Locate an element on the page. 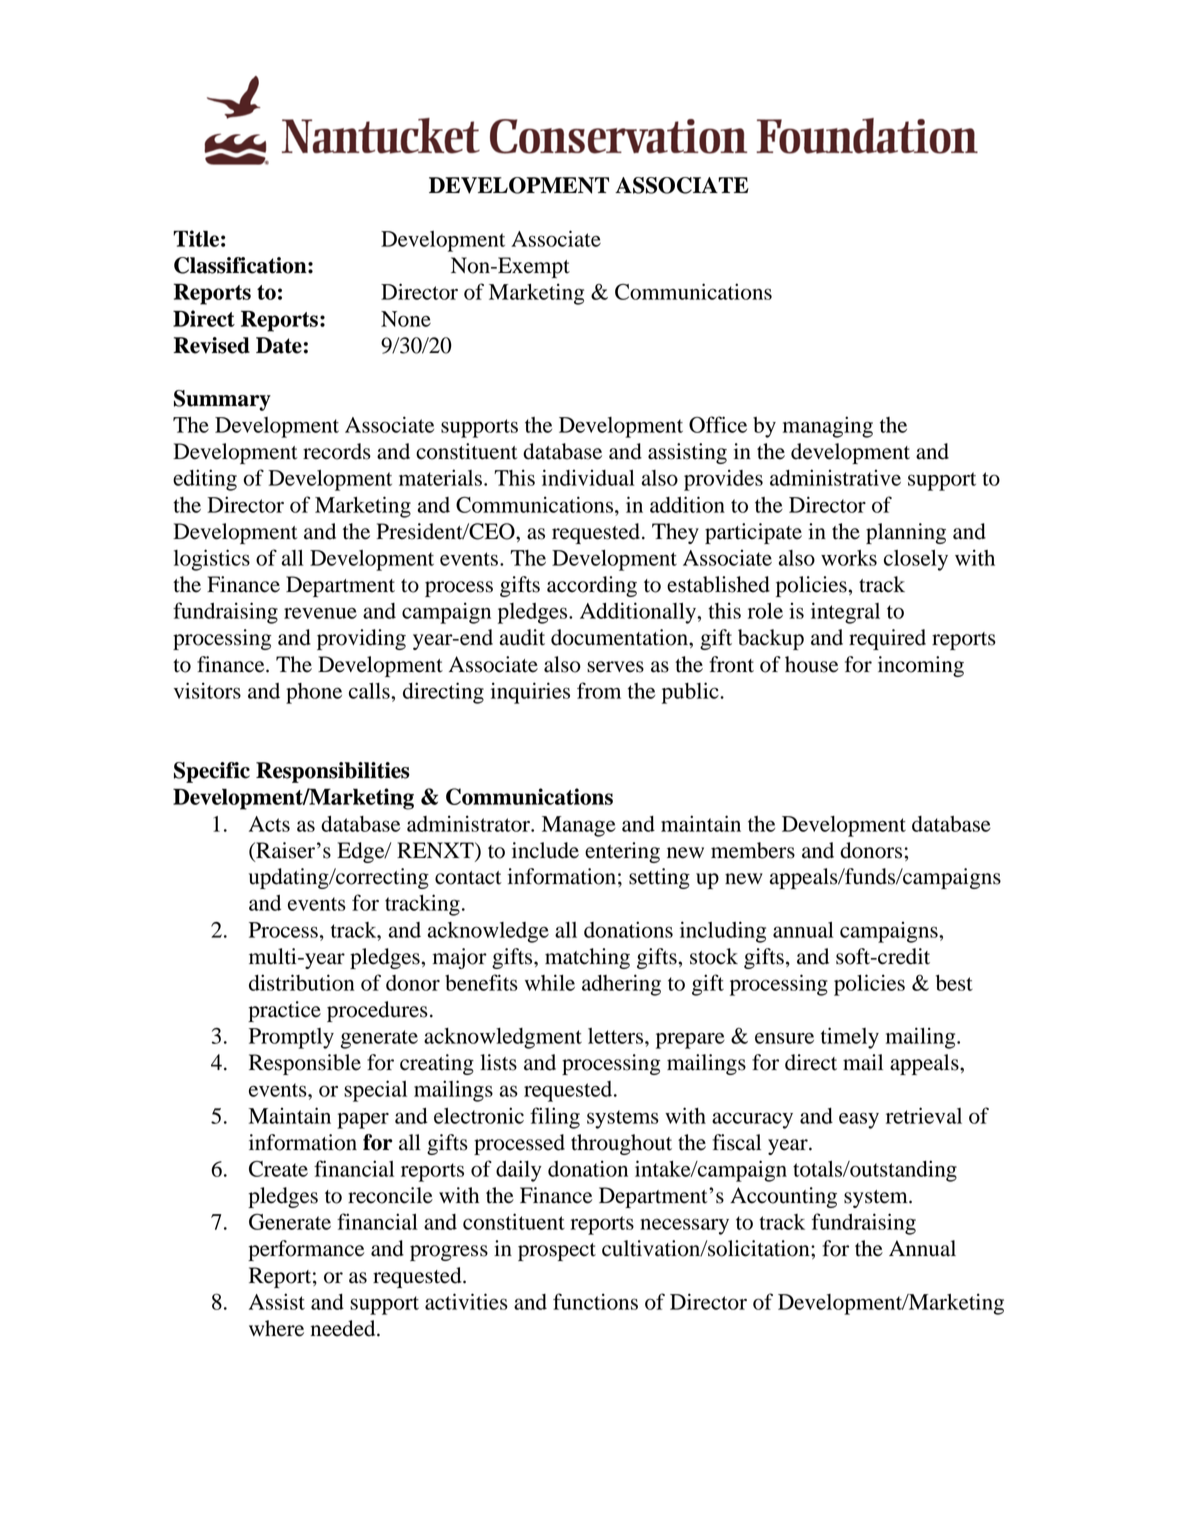  functions is located at coordinates (595, 1301).
